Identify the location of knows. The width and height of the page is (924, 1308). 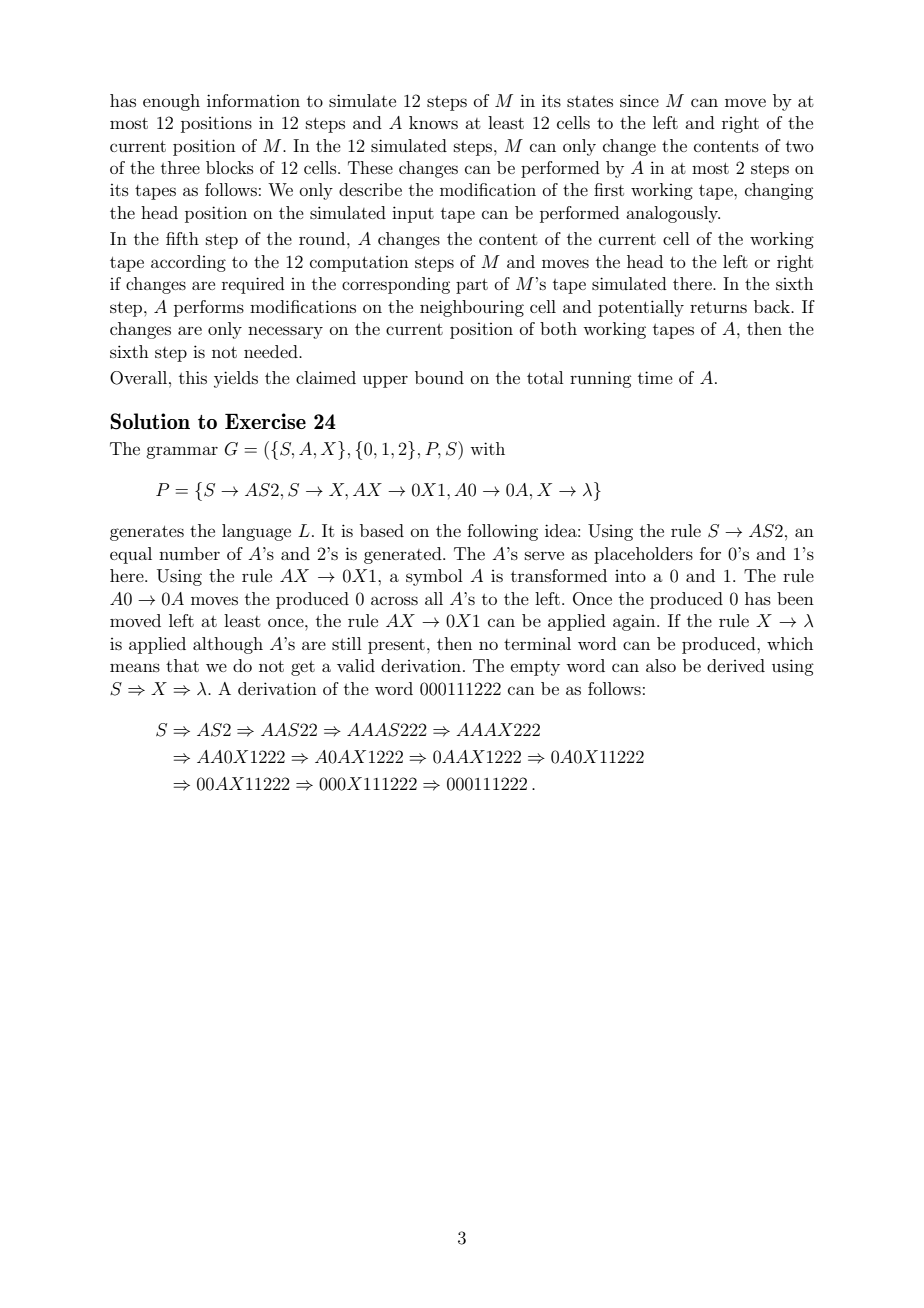
(433, 122).
